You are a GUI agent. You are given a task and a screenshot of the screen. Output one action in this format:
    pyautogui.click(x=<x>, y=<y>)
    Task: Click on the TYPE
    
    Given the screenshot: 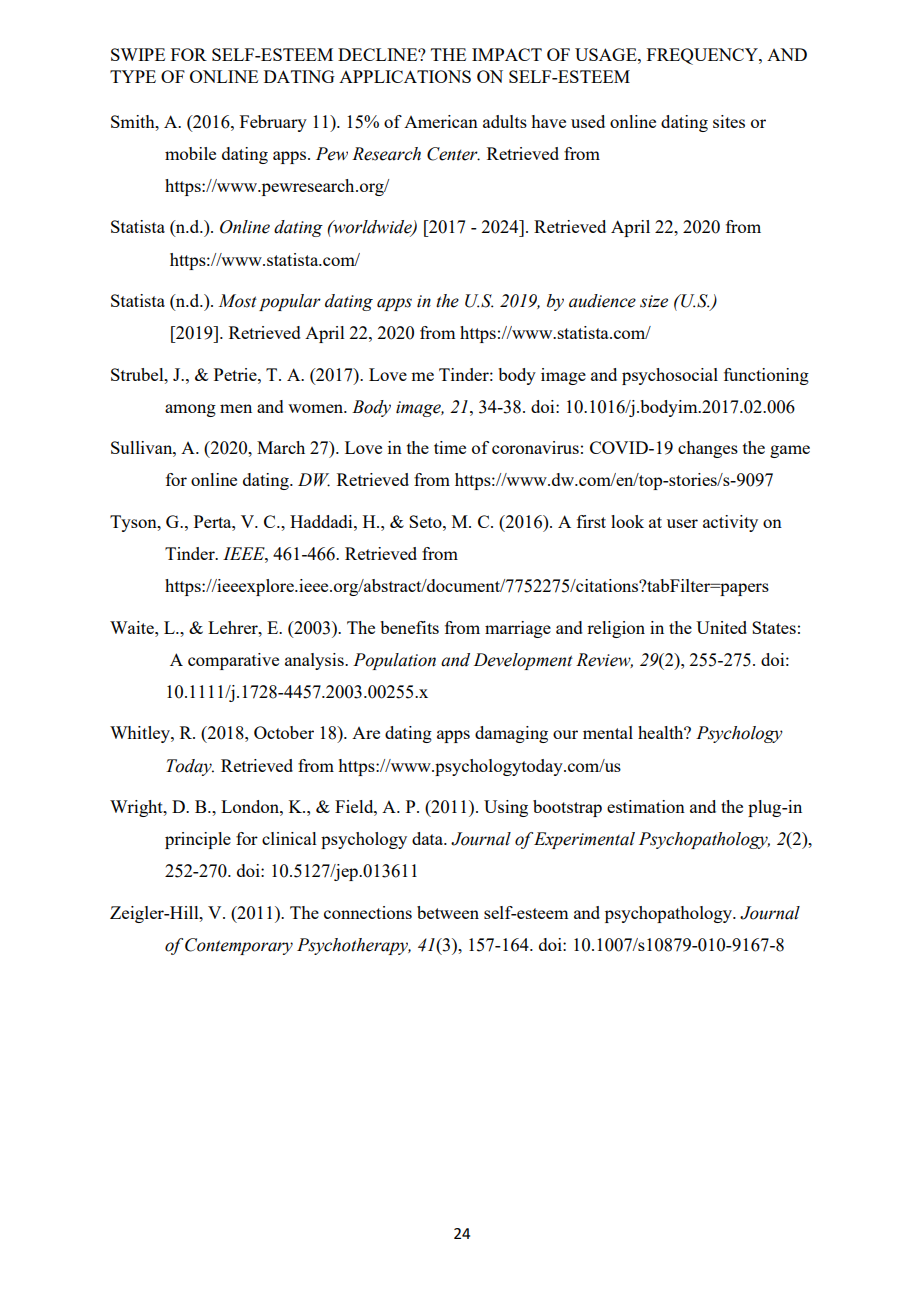 What is the action you would take?
    pyautogui.click(x=133, y=76)
